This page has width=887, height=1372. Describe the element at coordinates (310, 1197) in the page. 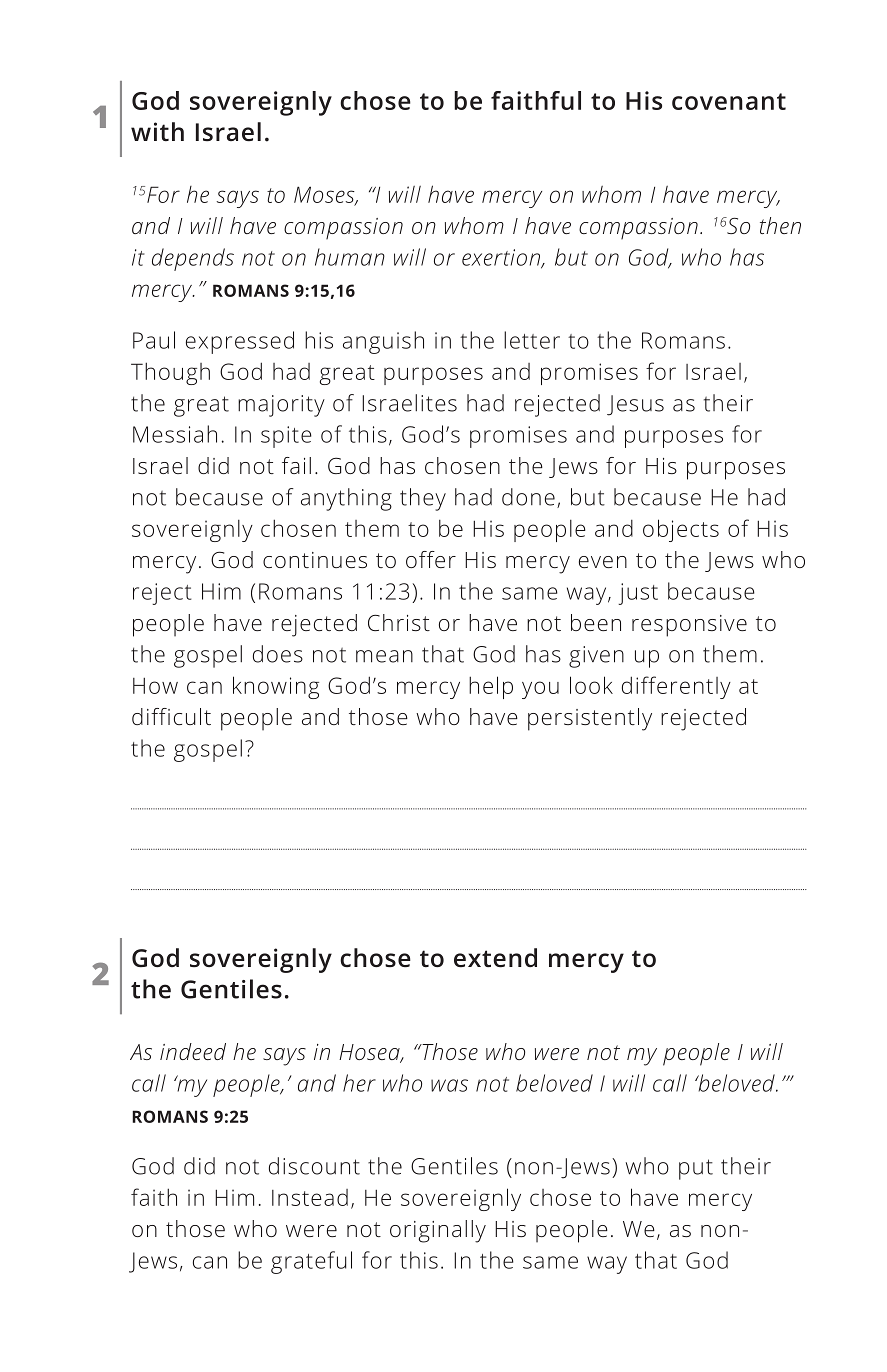

I see `Instead` at that location.
